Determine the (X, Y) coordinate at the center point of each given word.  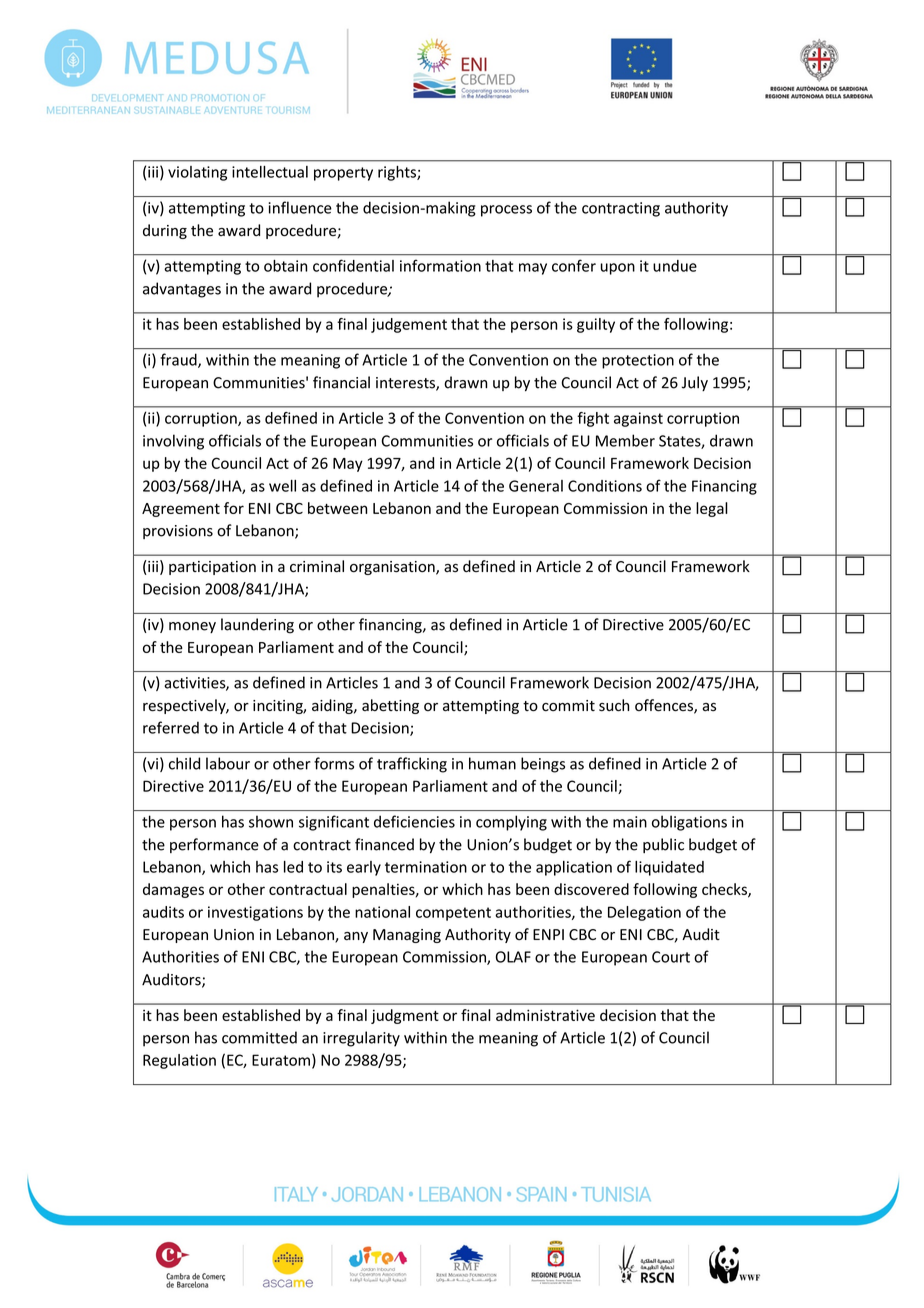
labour (228, 763)
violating (197, 173)
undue (675, 266)
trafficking (412, 765)
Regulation (179, 1061)
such (614, 705)
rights (398, 173)
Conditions (605, 486)
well (282, 486)
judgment (405, 1016)
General (536, 486)
